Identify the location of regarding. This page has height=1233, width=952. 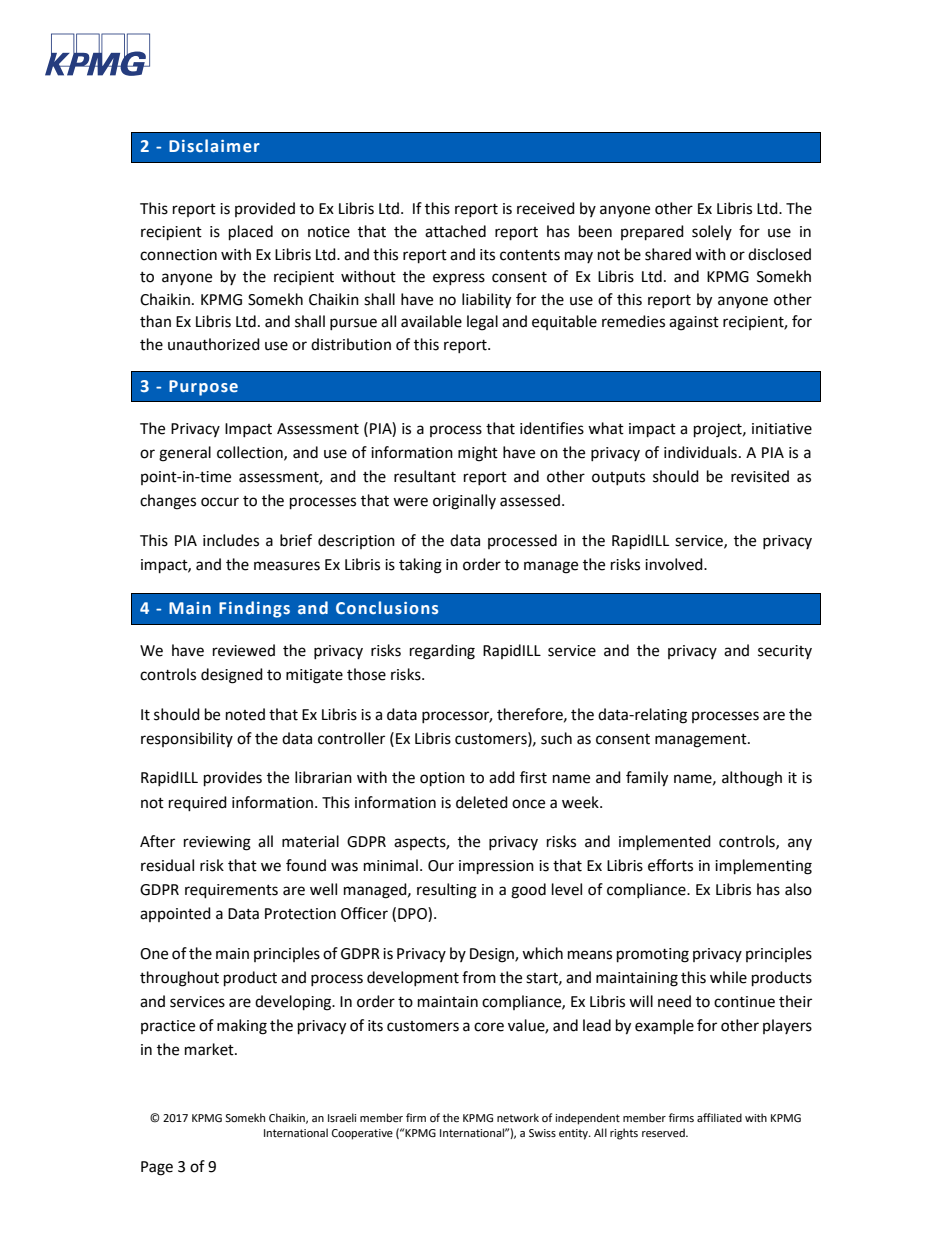
(442, 652).
